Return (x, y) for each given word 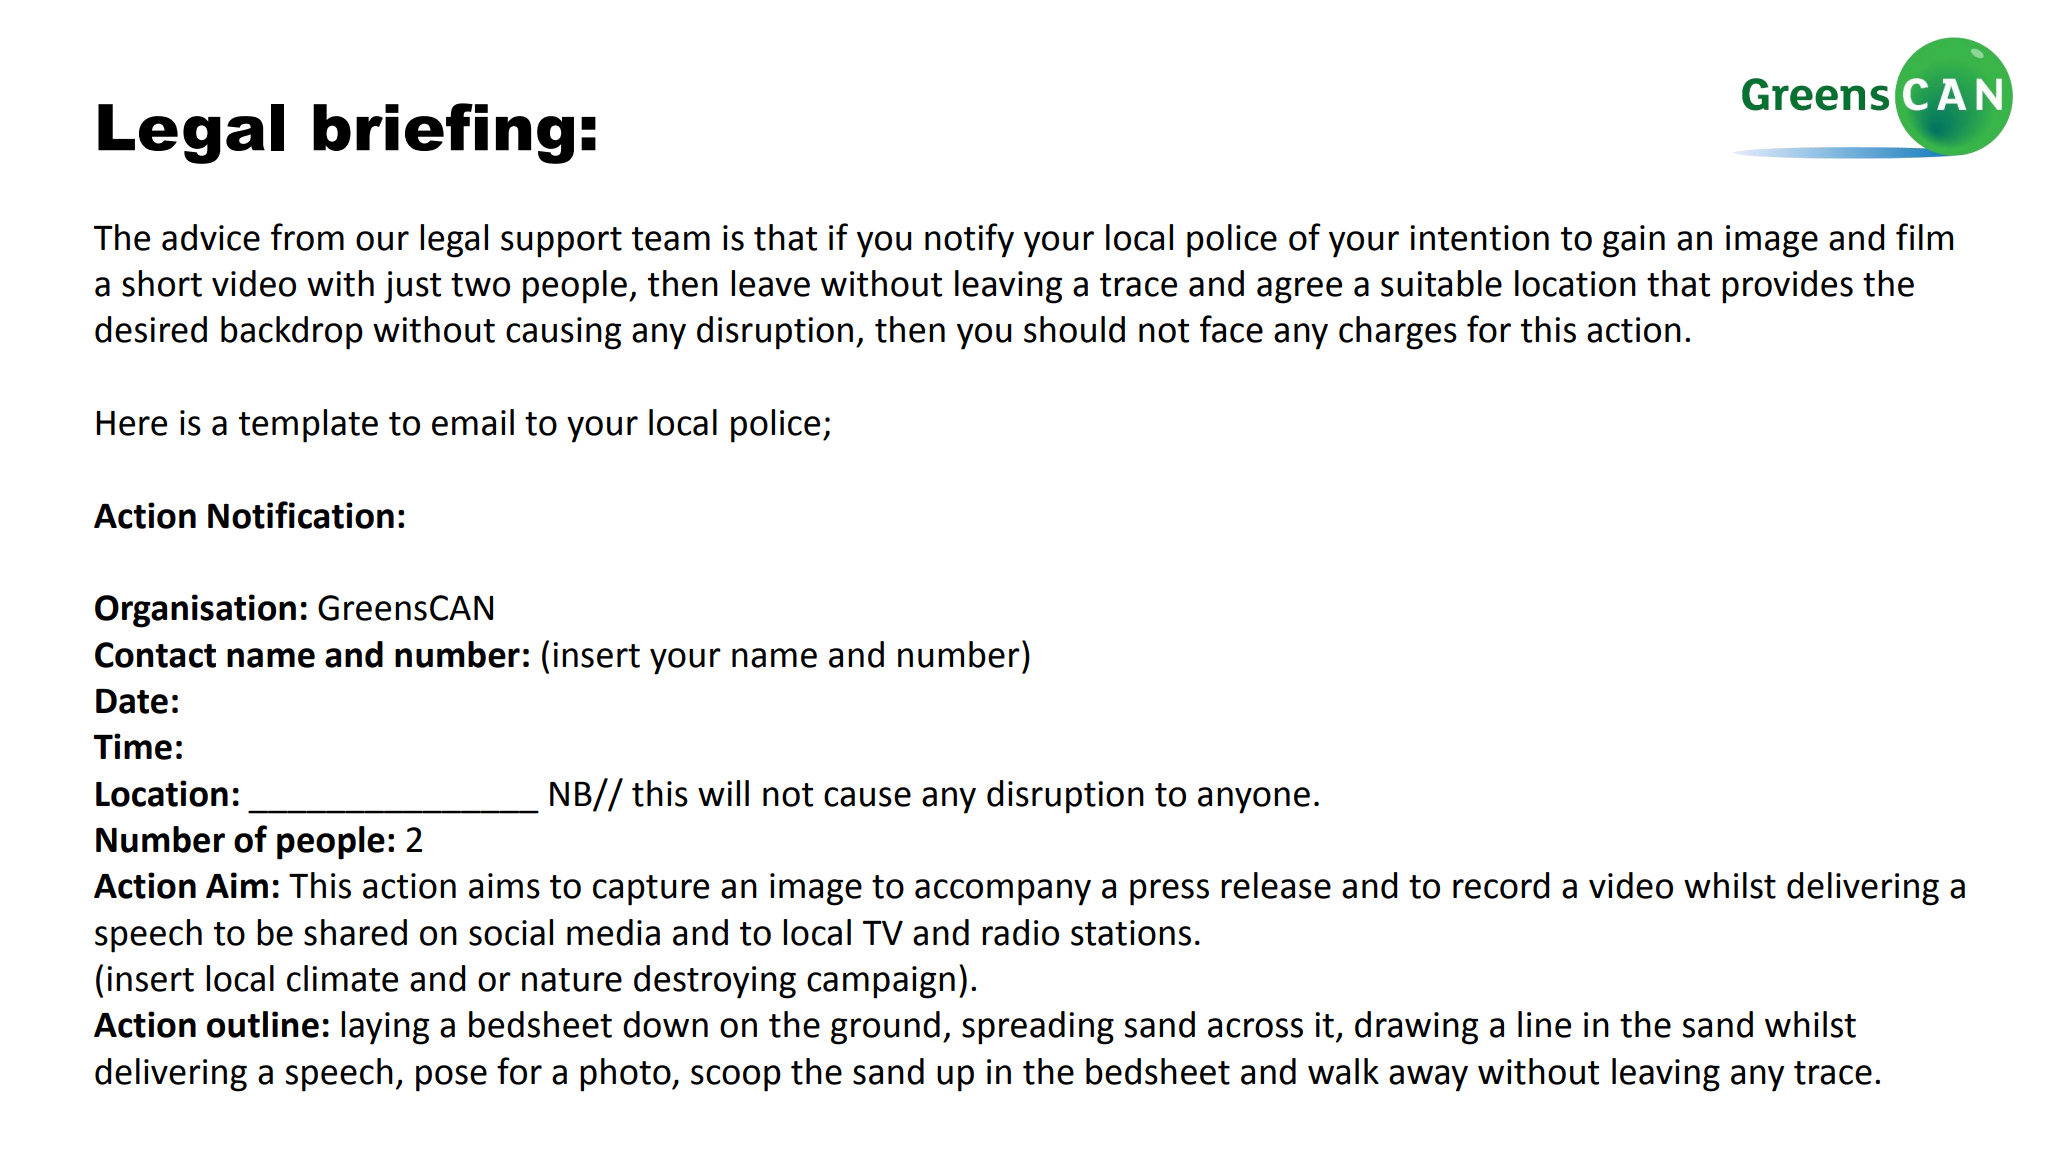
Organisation (195, 611)
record (1501, 885)
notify (969, 240)
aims (504, 886)
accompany (1003, 892)
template (308, 426)
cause (867, 797)
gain (1634, 241)
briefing (443, 133)
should (1074, 329)
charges (1398, 333)
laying (385, 1028)
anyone (1254, 800)
